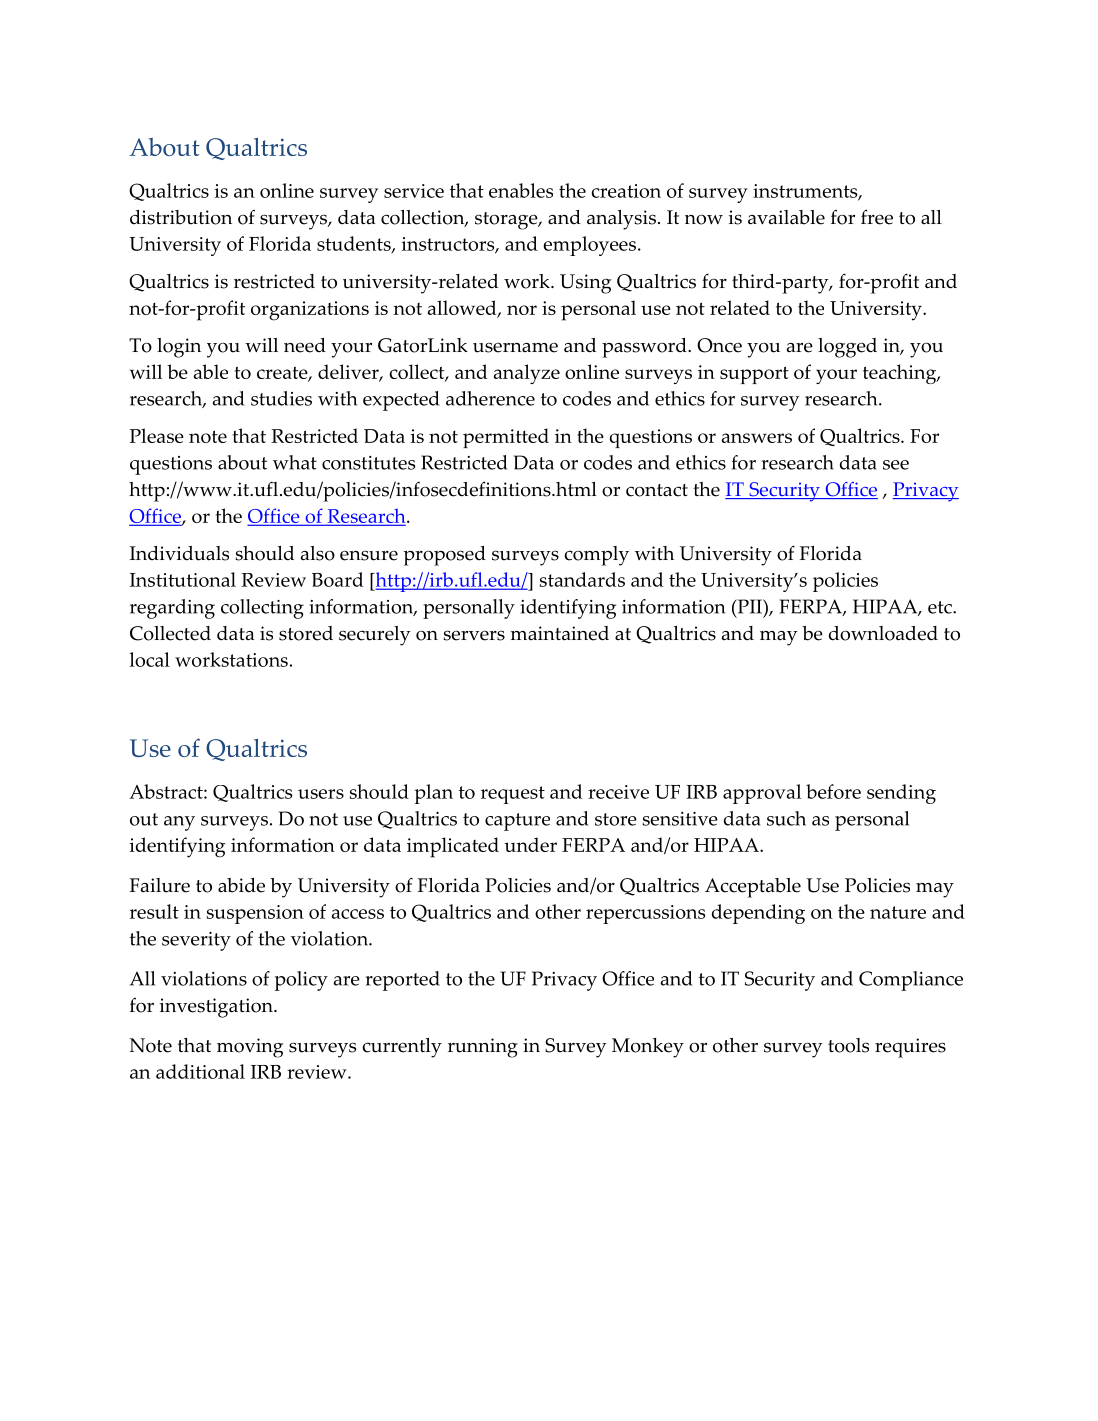  What do you see at coordinates (179, 823) in the screenshot?
I see `any` at bounding box center [179, 823].
